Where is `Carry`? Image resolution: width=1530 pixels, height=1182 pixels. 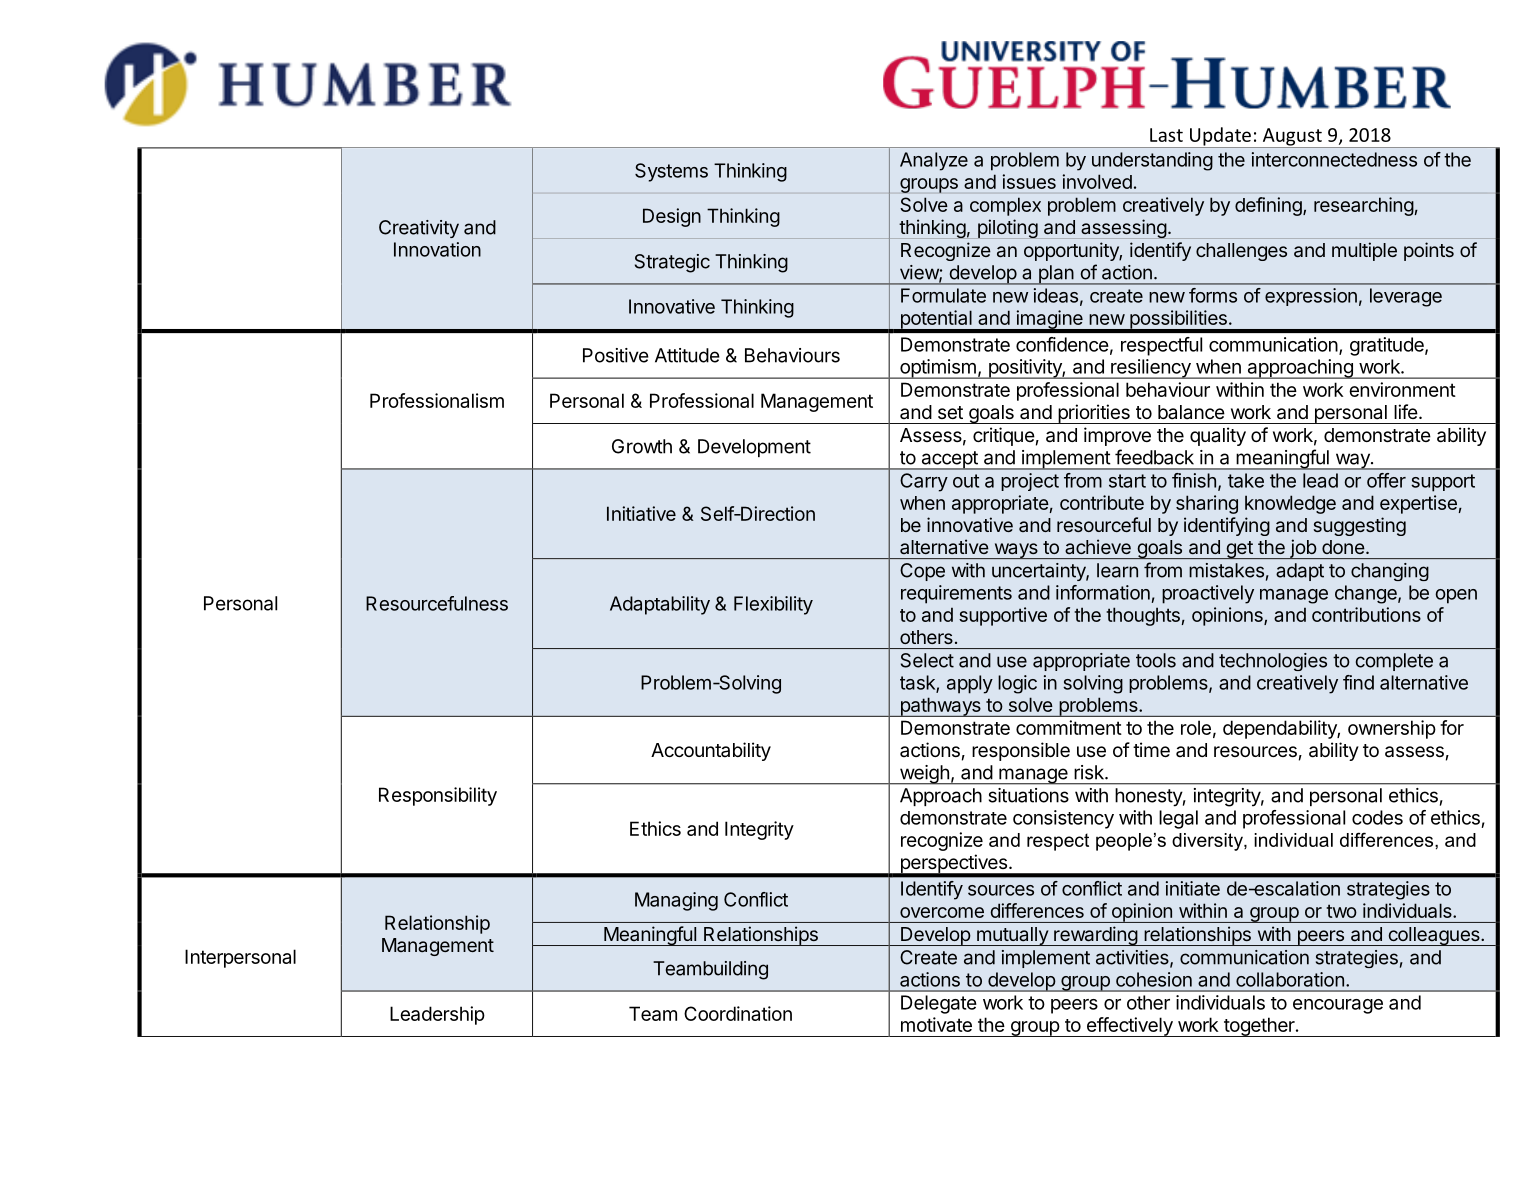
Carry is located at coordinates (924, 482).
